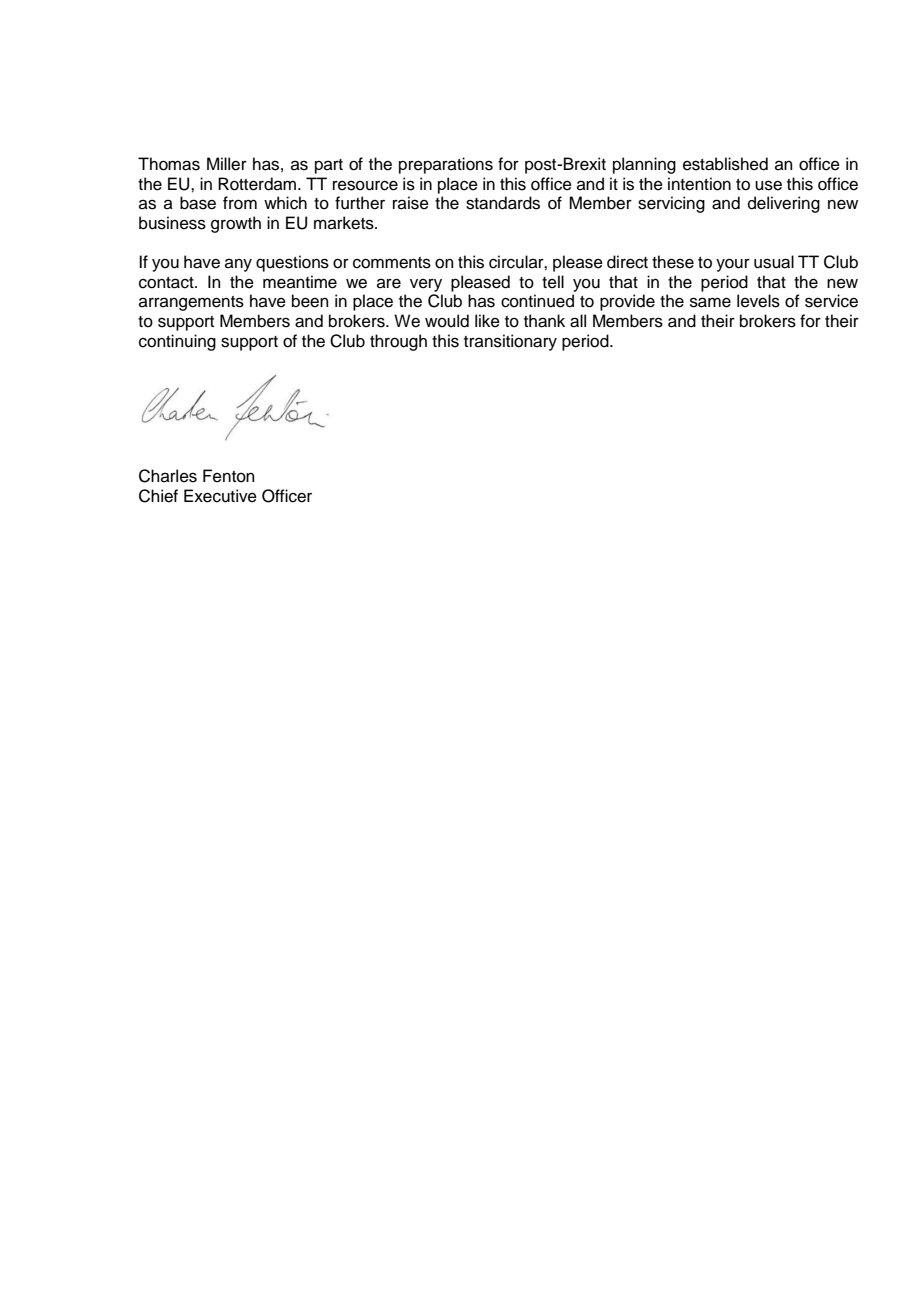  Describe the element at coordinates (220, 496) in the screenshot. I see `Executive` at that location.
